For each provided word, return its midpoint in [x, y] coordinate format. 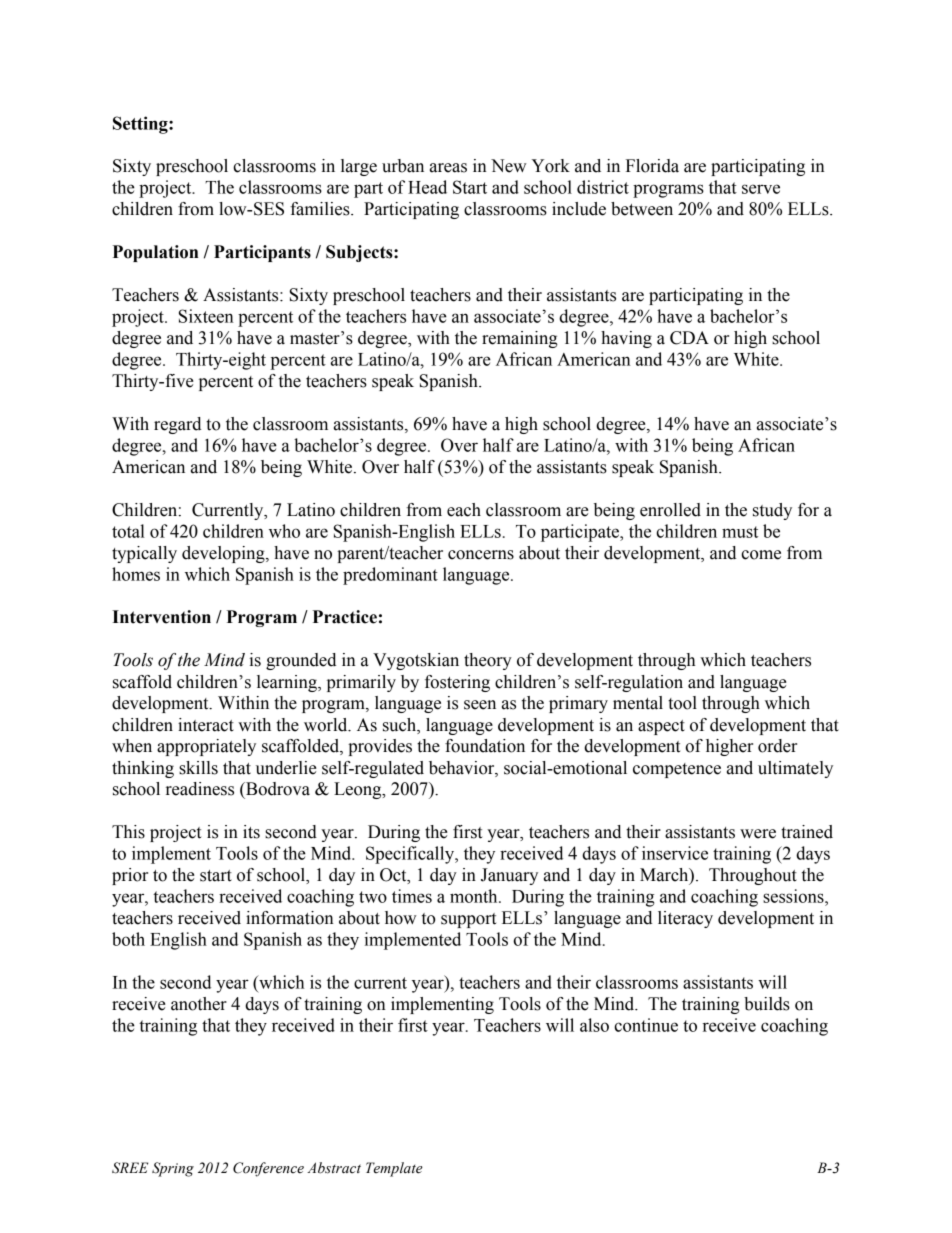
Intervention [161, 617]
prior [130, 876]
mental [638, 703]
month [475, 896]
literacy [685, 919]
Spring [173, 1169]
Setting [141, 125]
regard [177, 425]
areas [448, 168]
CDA [689, 338]
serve [761, 189]
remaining [520, 339]
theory [488, 661]
